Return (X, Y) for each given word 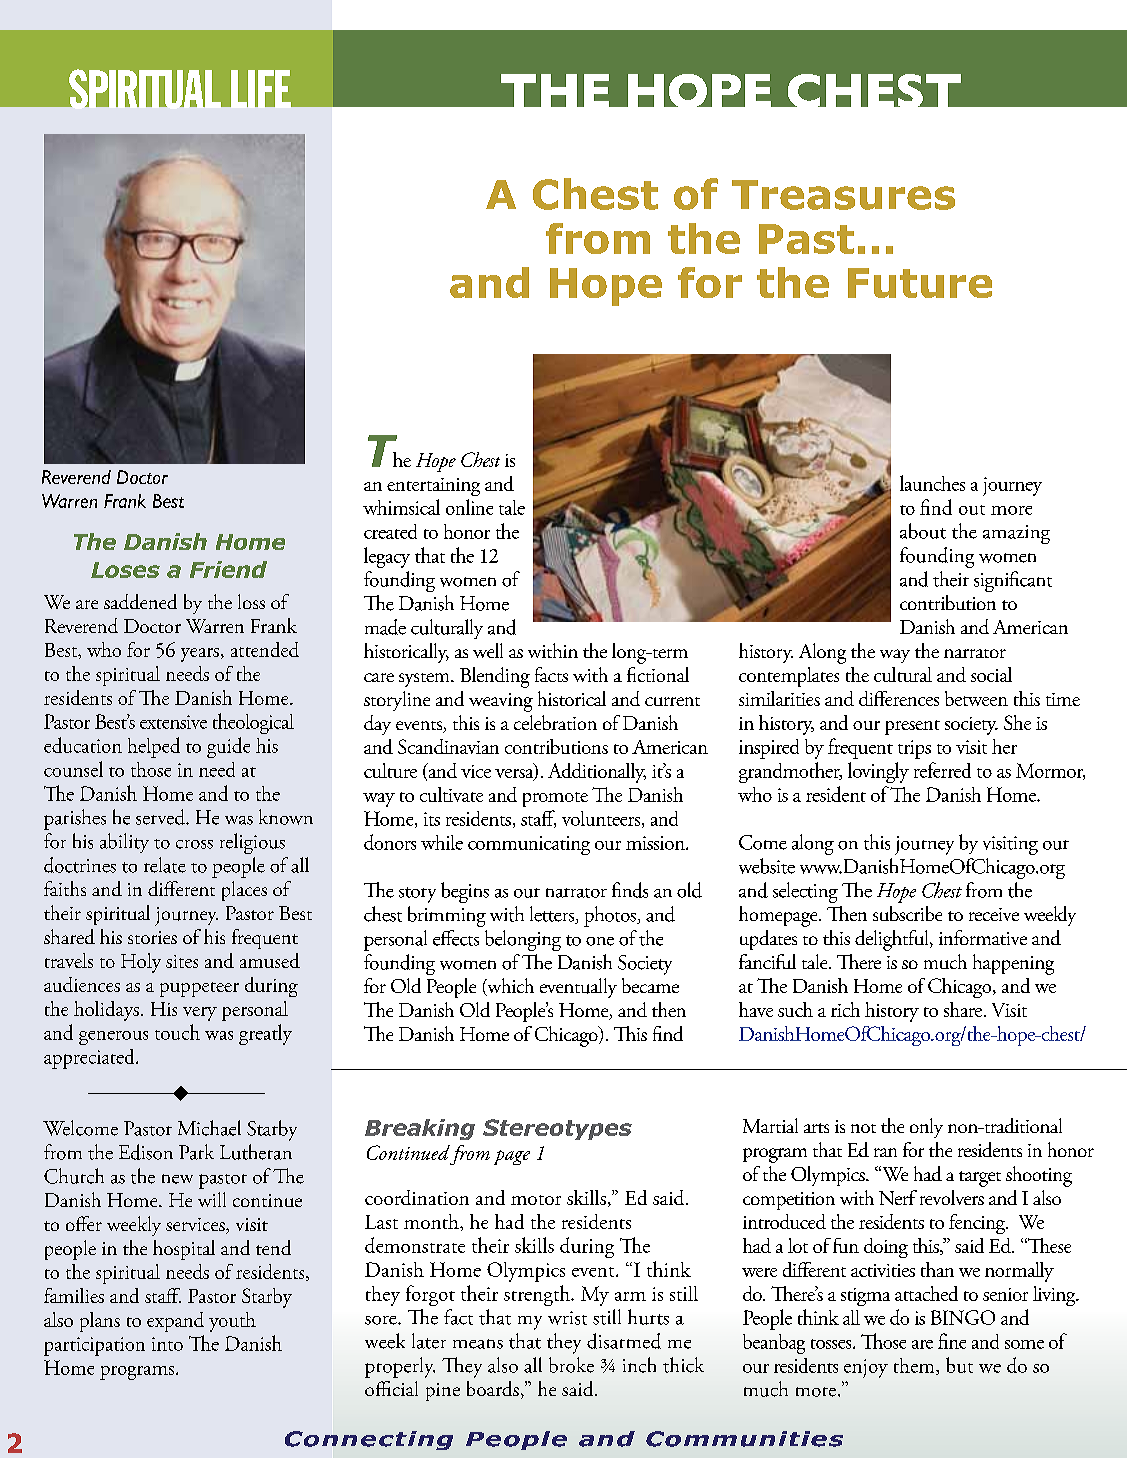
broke (571, 1365)
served (161, 817)
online (469, 507)
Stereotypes (557, 1129)
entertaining (433, 487)
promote (555, 799)
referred (942, 770)
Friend (228, 569)
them (915, 1366)
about (923, 531)
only (926, 1128)
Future (920, 283)
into (167, 1344)
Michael (209, 1128)
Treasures (843, 195)
